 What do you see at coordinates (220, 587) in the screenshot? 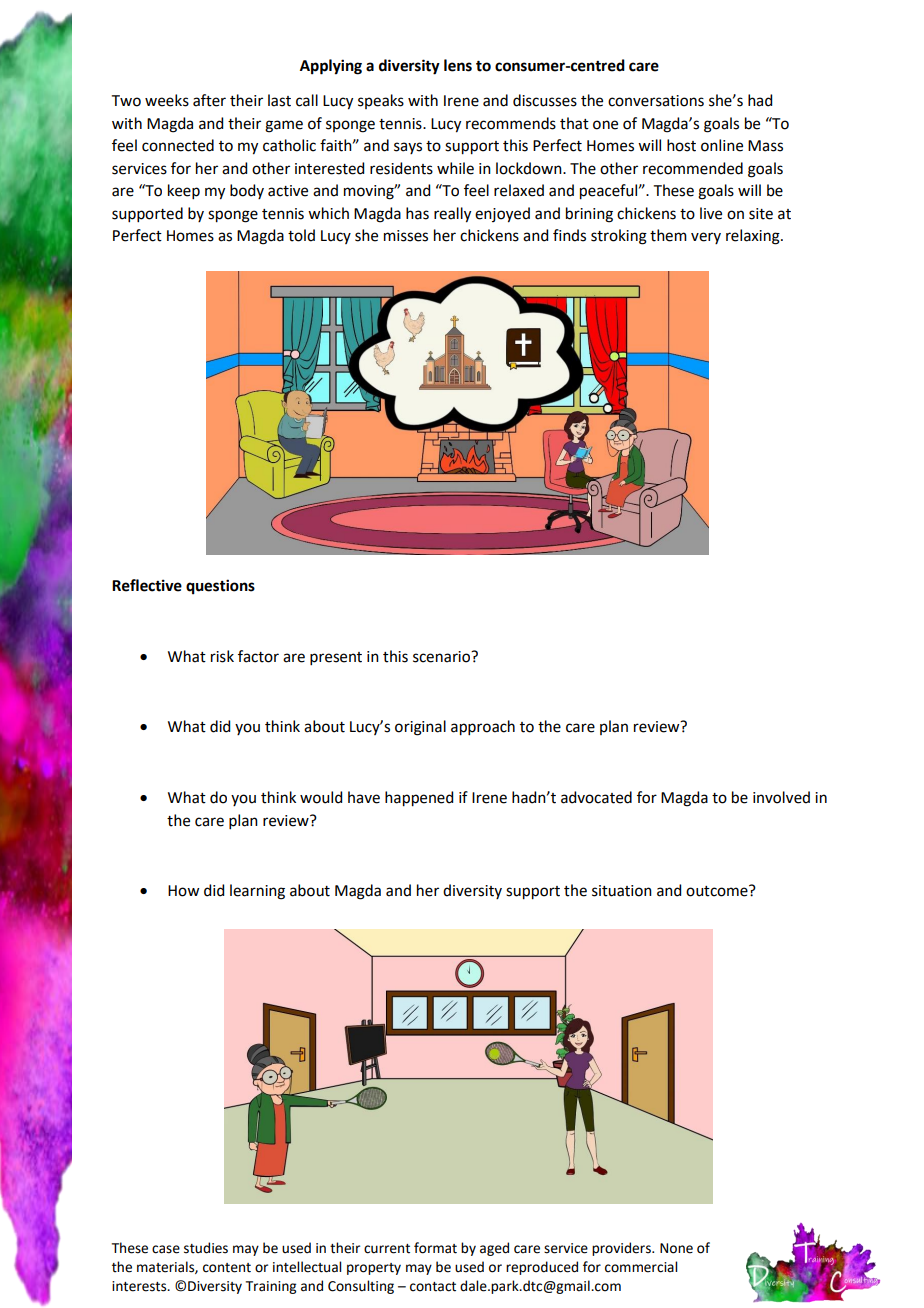
I see `questions` at bounding box center [220, 587].
